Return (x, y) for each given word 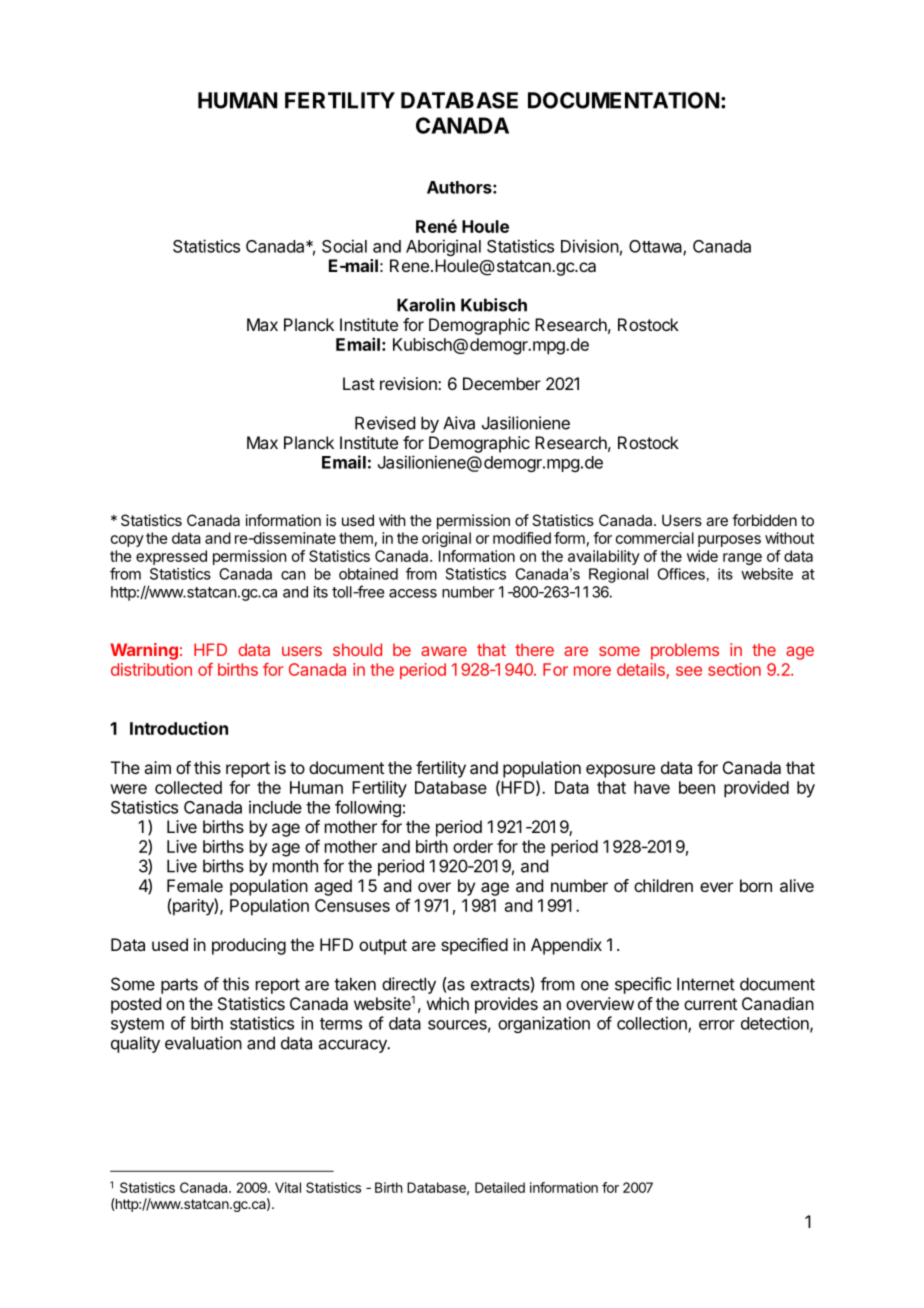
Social (344, 246)
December (502, 383)
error (717, 1025)
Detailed (500, 1187)
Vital (288, 1187)
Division (590, 246)
